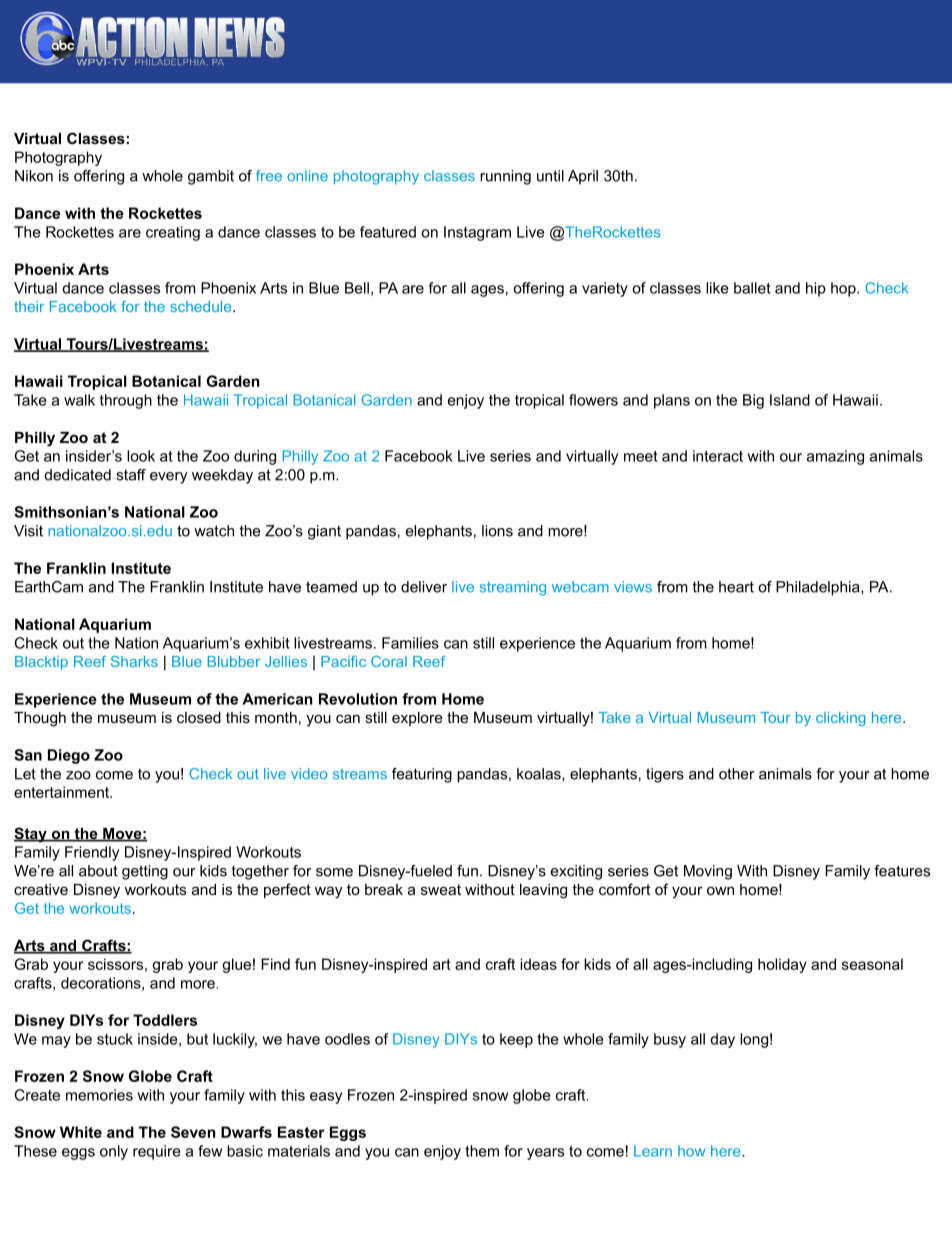 The height and width of the screenshot is (1233, 952). I want to click on Families, so click(410, 643).
